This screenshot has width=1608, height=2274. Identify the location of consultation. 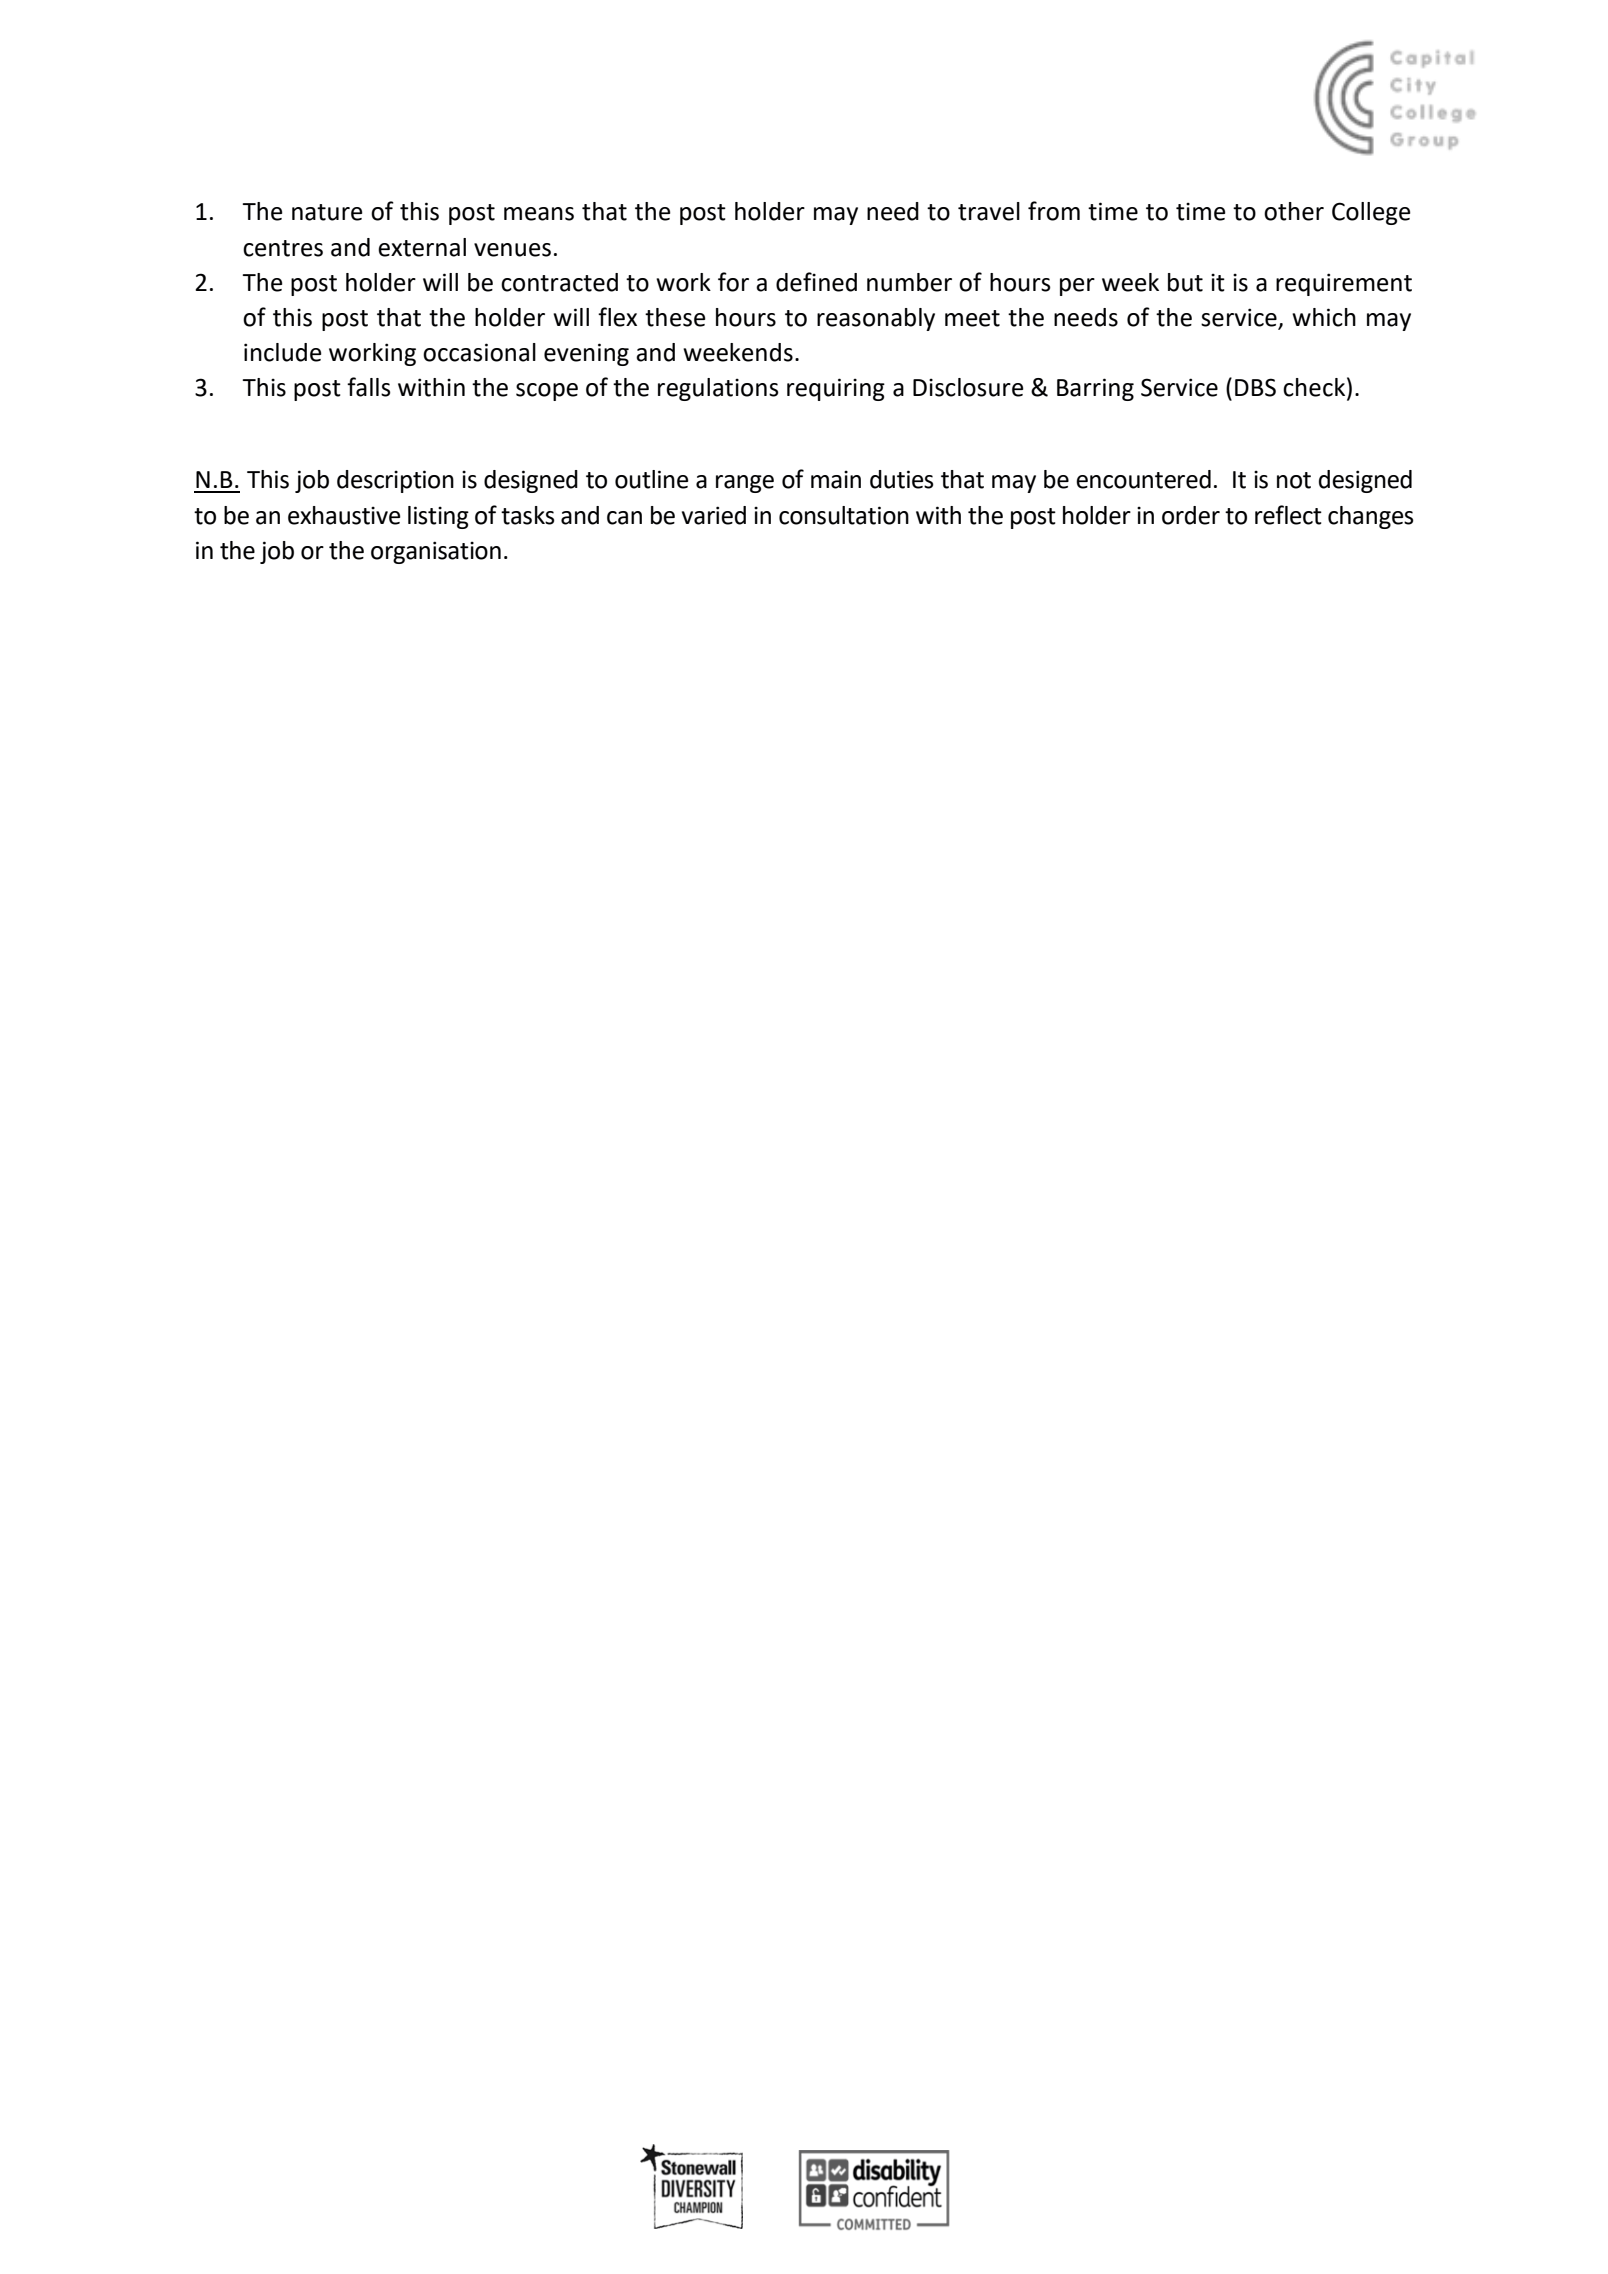
(844, 515).
